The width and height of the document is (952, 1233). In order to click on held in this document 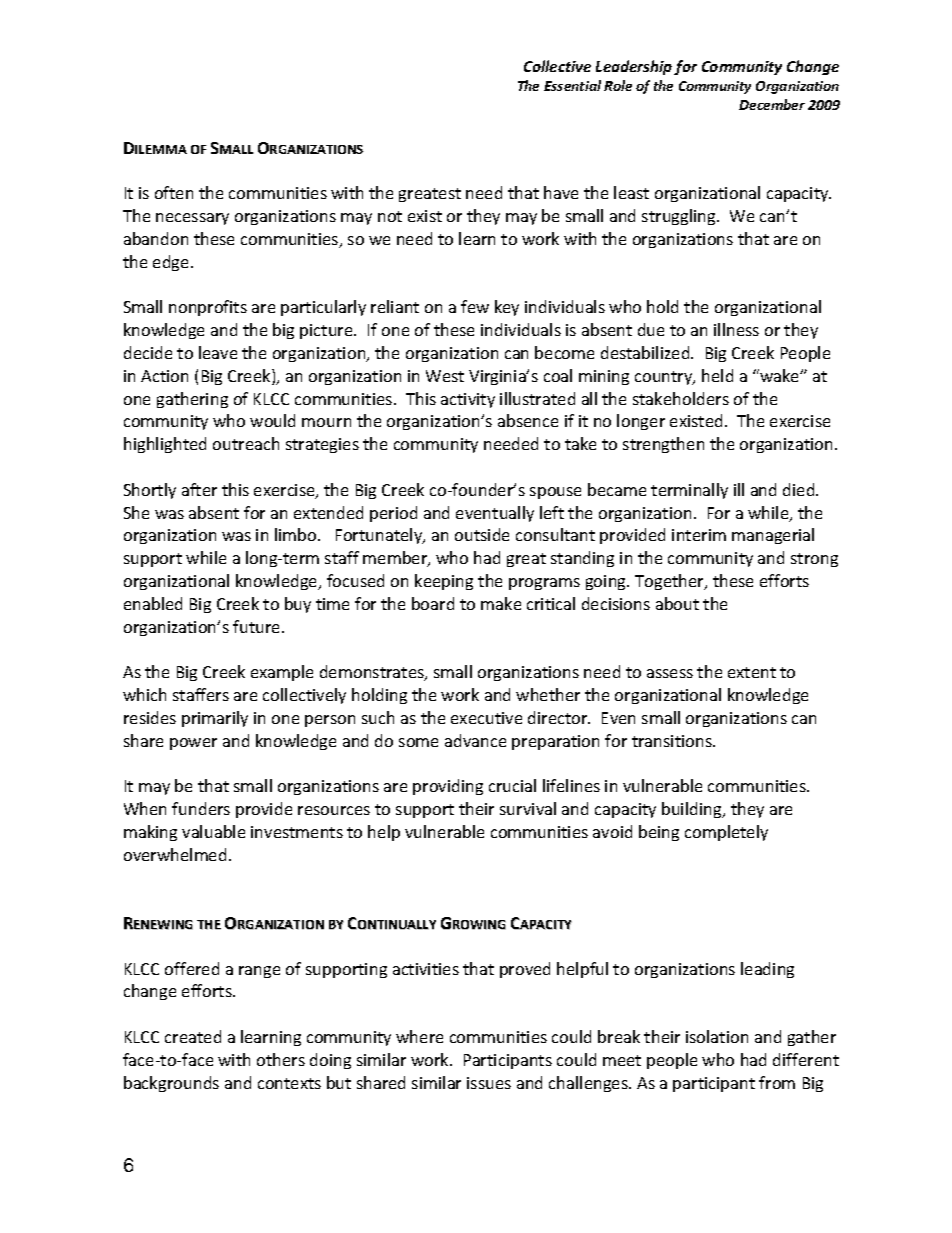, I will do `click(717, 375)`.
